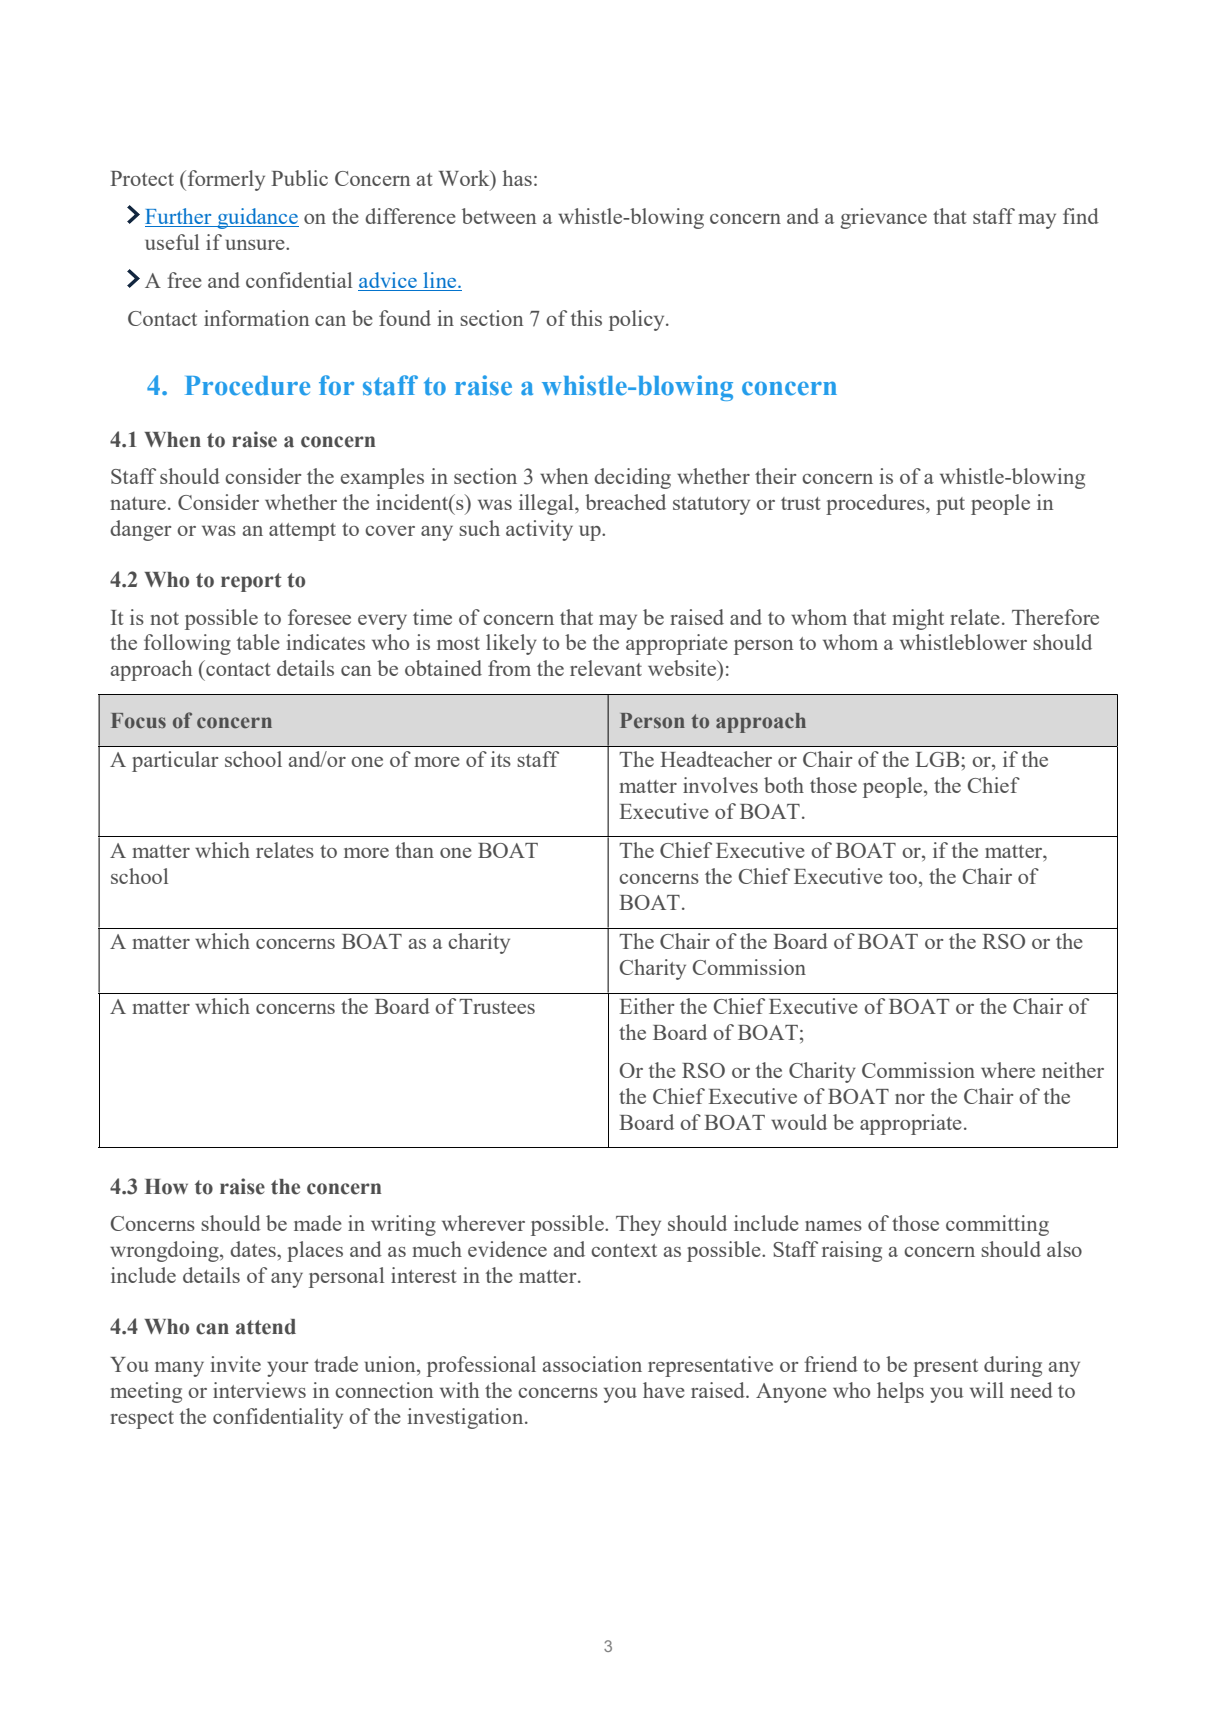  I want to click on grievance, so click(883, 218).
